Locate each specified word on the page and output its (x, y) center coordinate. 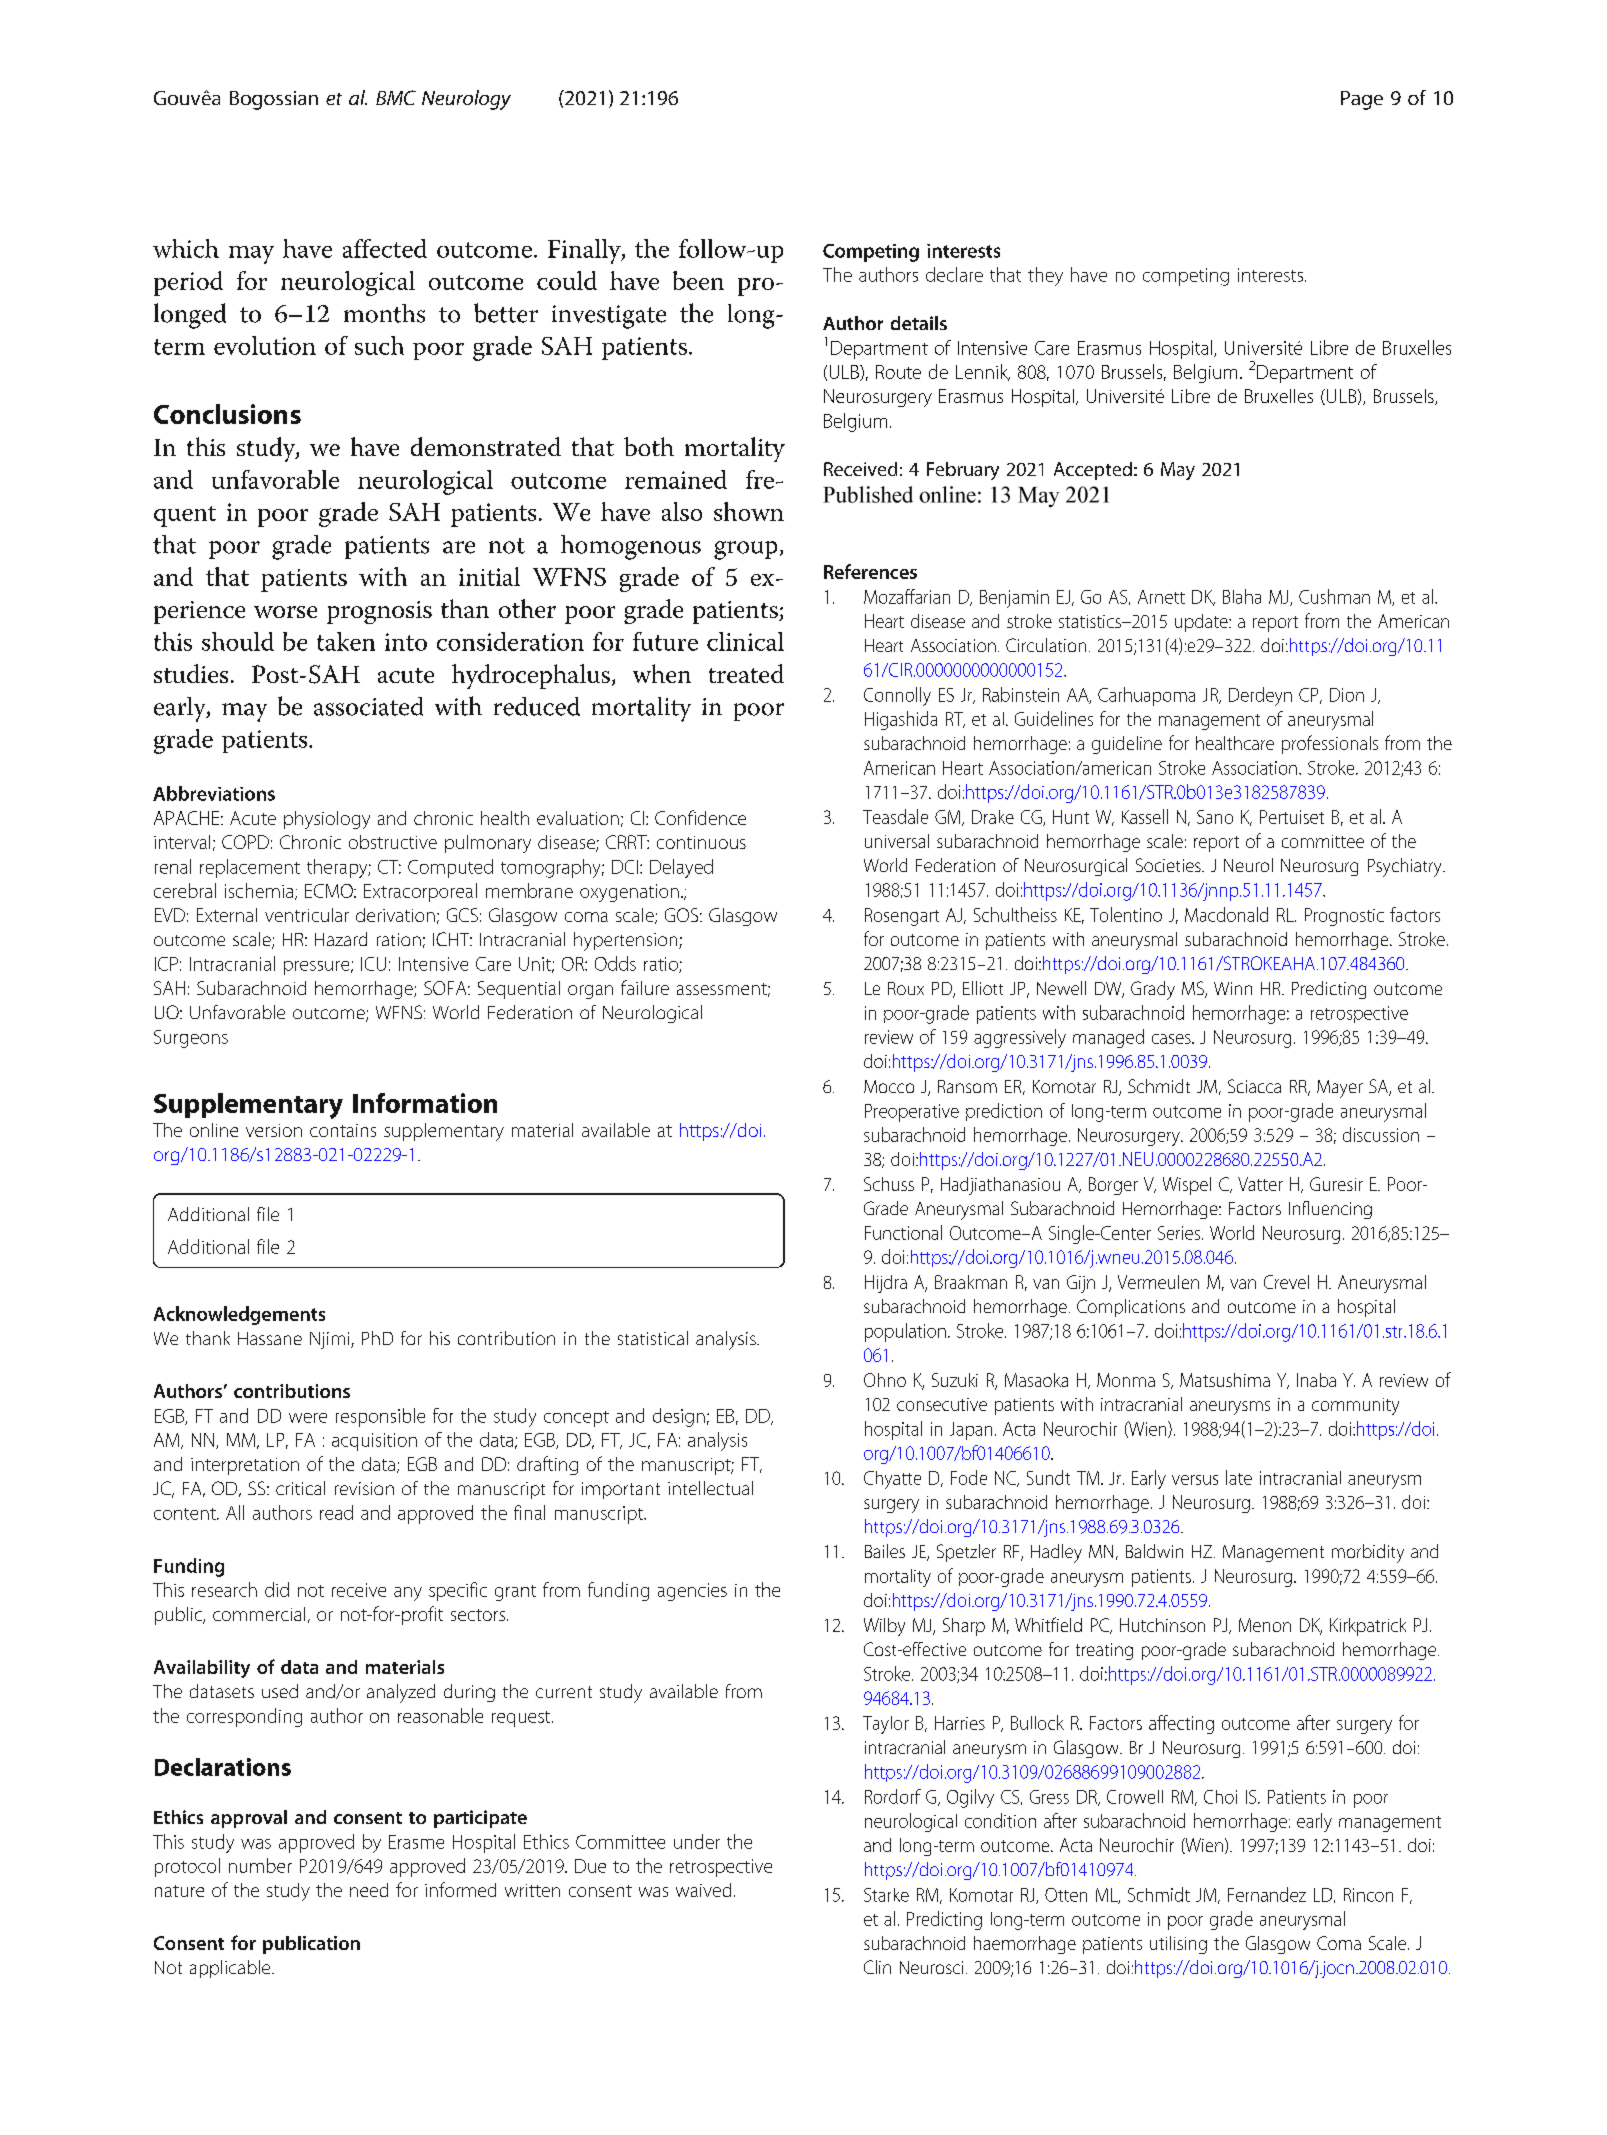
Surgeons (191, 1039)
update (1202, 623)
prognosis (379, 612)
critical (300, 1488)
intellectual (710, 1488)
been (698, 280)
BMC (396, 97)
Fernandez (1267, 1894)
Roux (906, 988)
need (369, 1890)
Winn (1233, 988)
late (1239, 1477)
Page (1362, 100)
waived (703, 1890)
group (745, 550)
